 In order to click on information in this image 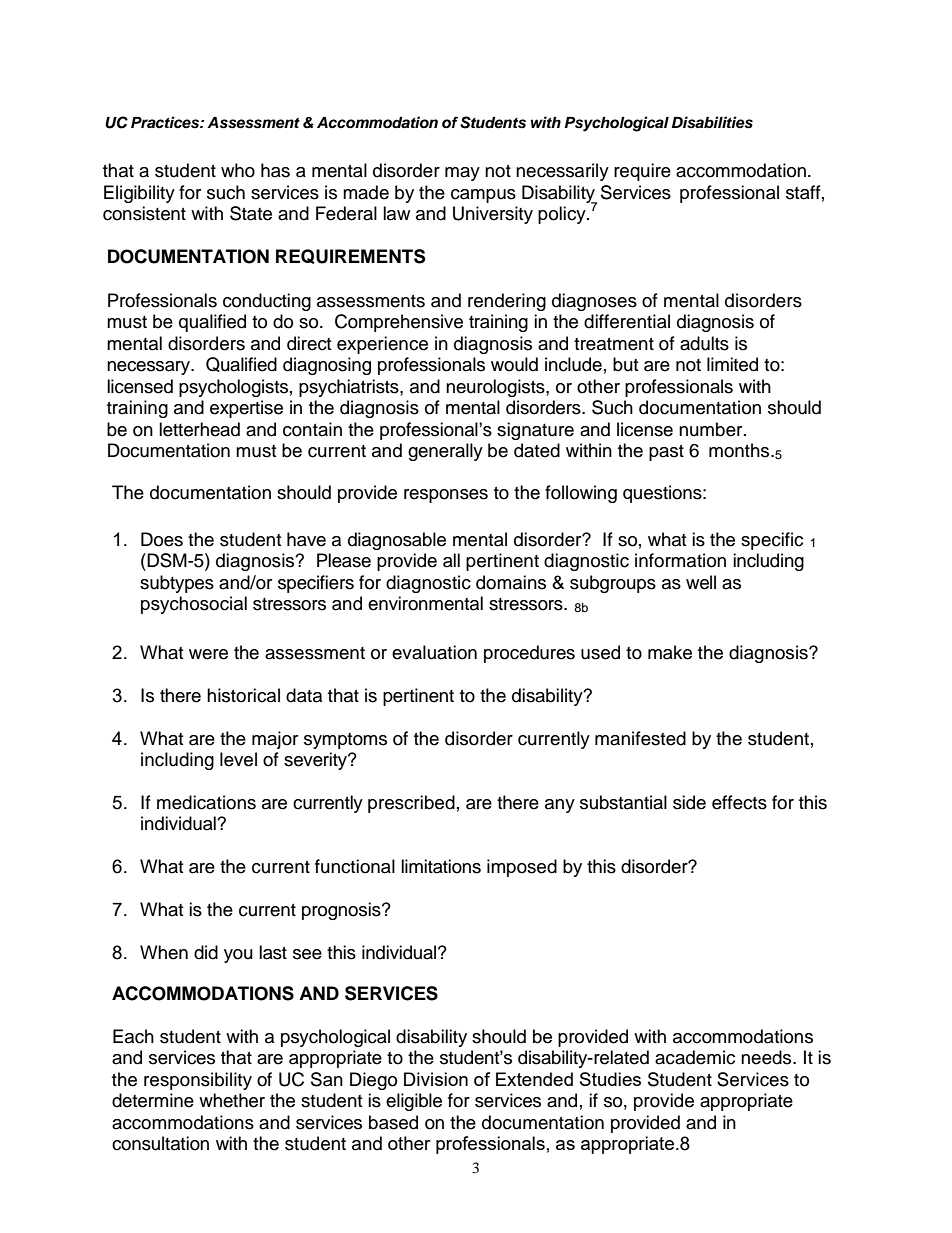, I will do `click(680, 560)`.
